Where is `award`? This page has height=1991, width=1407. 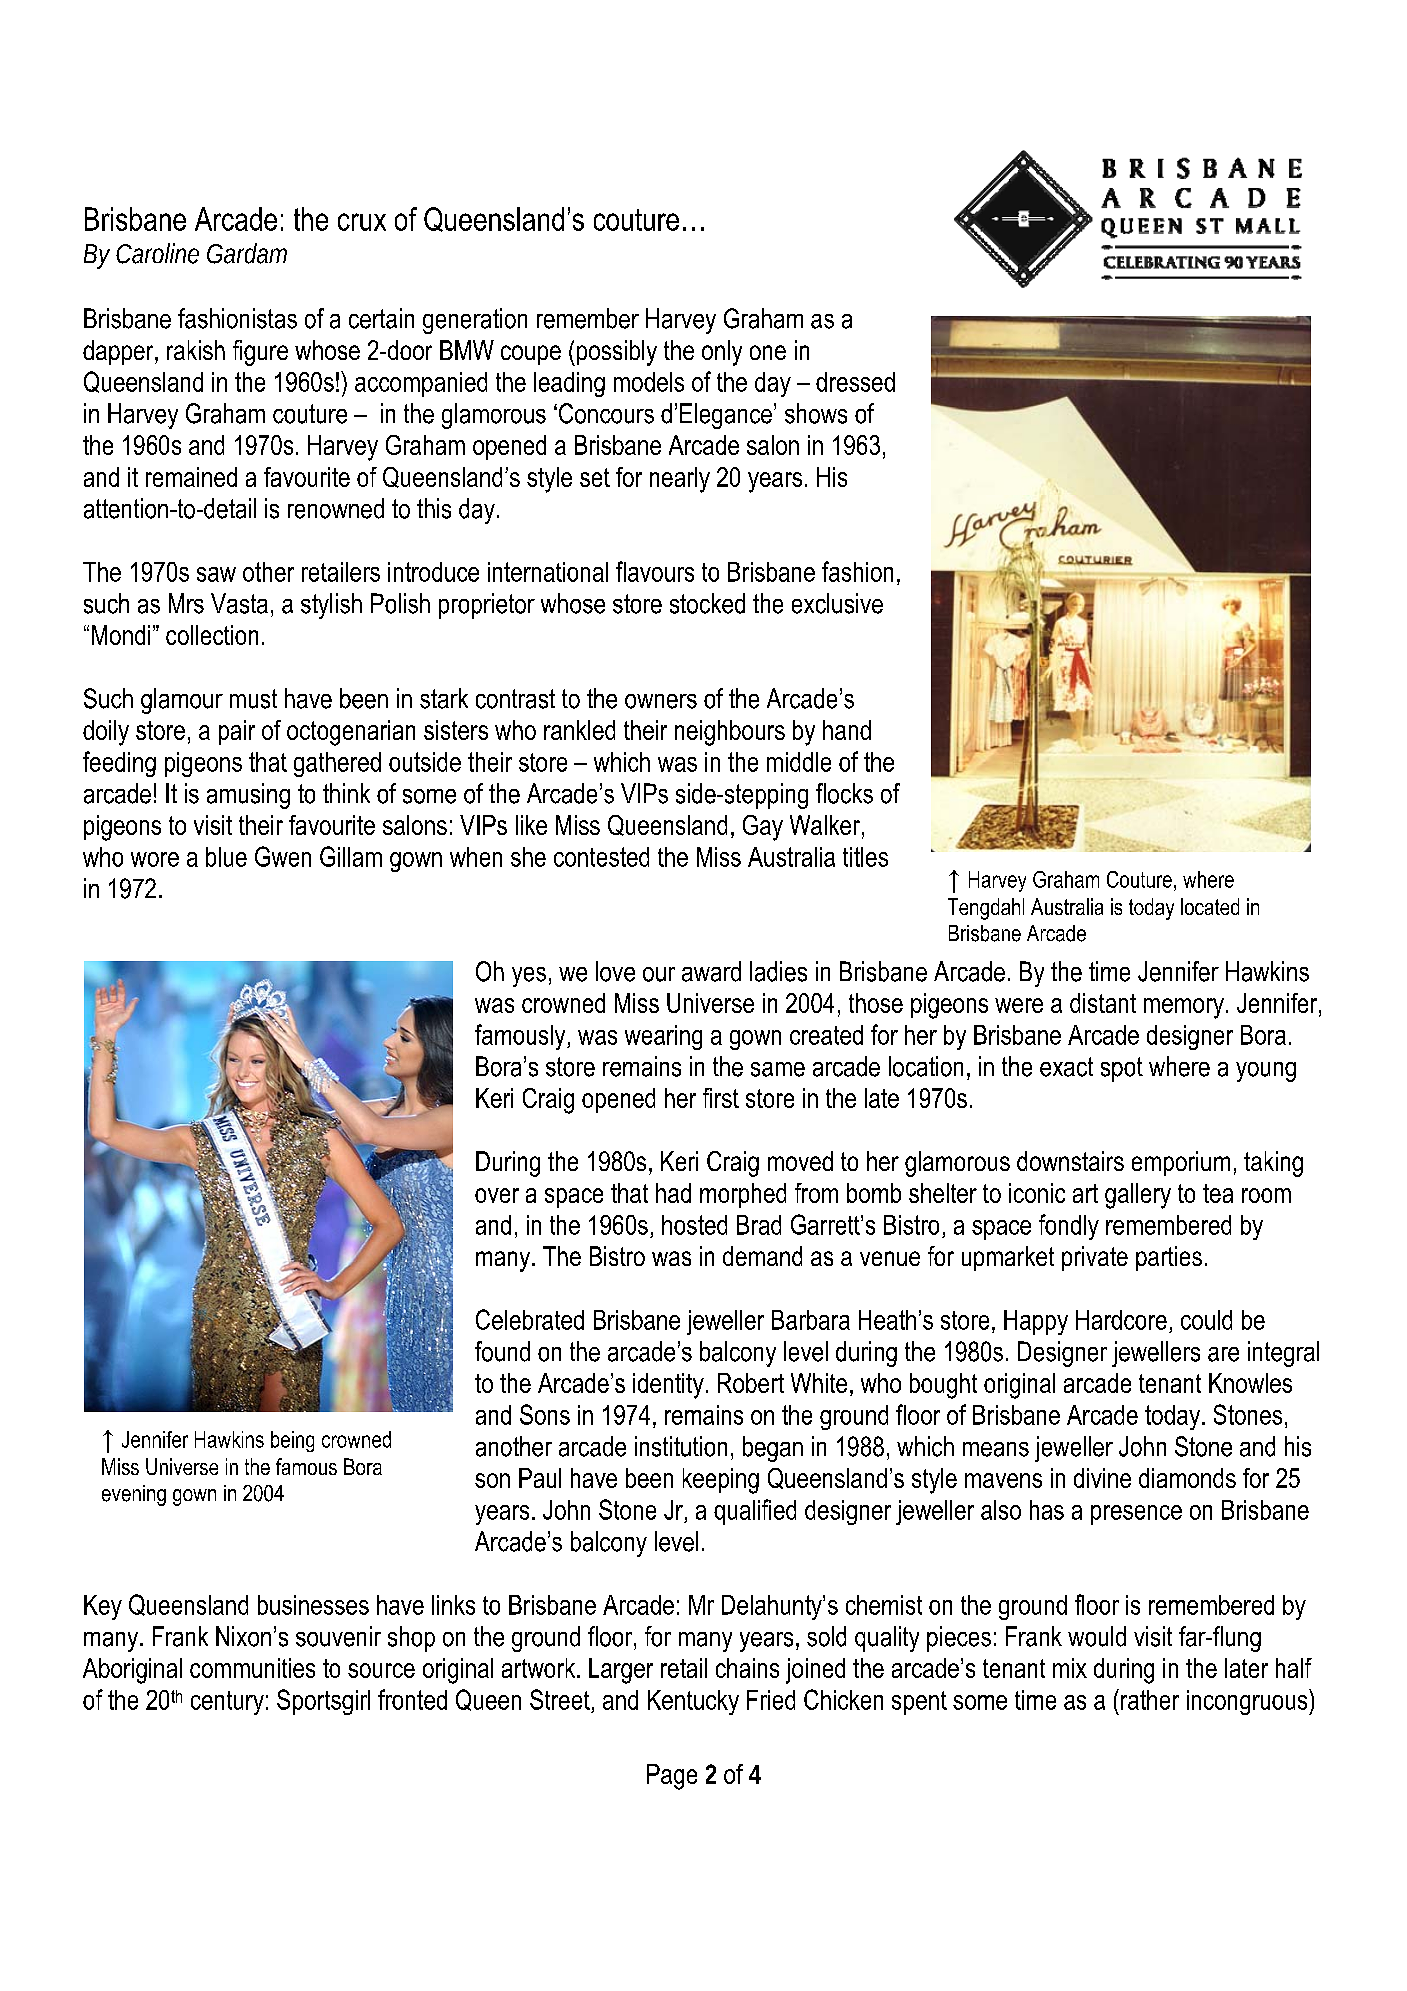 award is located at coordinates (711, 971).
